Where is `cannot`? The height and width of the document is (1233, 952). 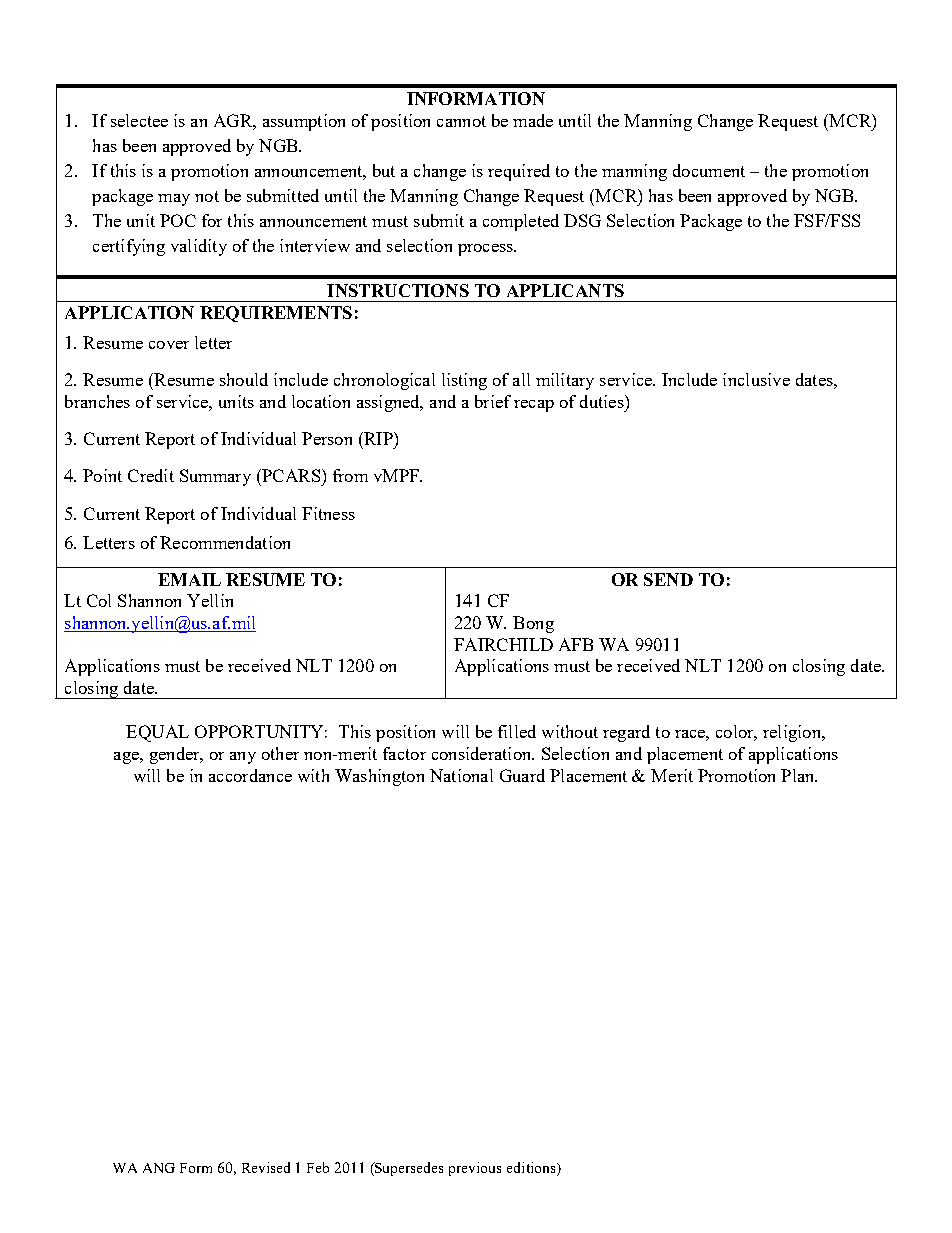
cannot is located at coordinates (461, 121).
